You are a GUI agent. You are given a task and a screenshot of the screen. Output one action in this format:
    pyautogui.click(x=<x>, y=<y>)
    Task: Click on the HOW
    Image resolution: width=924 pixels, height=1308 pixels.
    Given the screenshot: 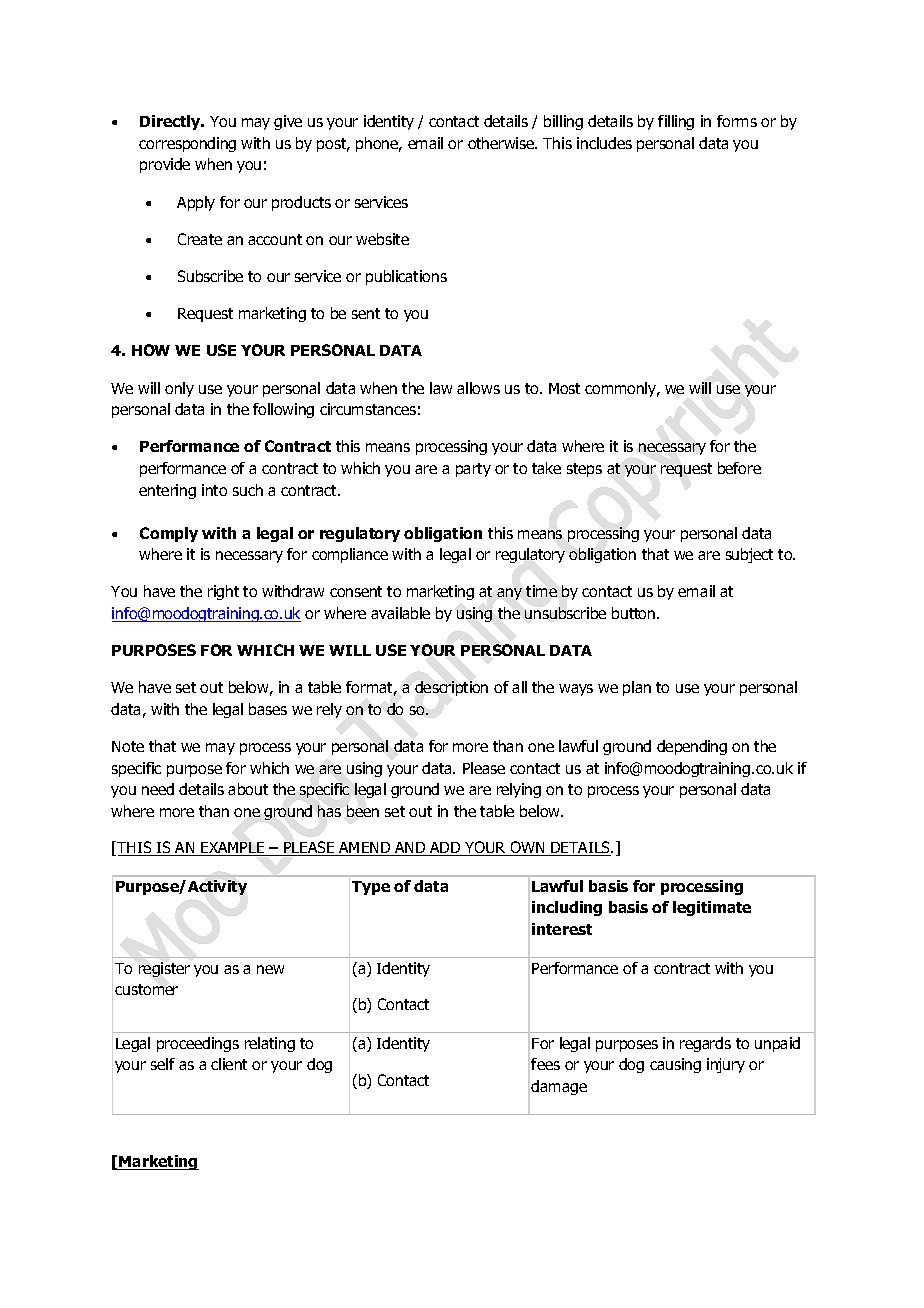 What is the action you would take?
    pyautogui.click(x=151, y=350)
